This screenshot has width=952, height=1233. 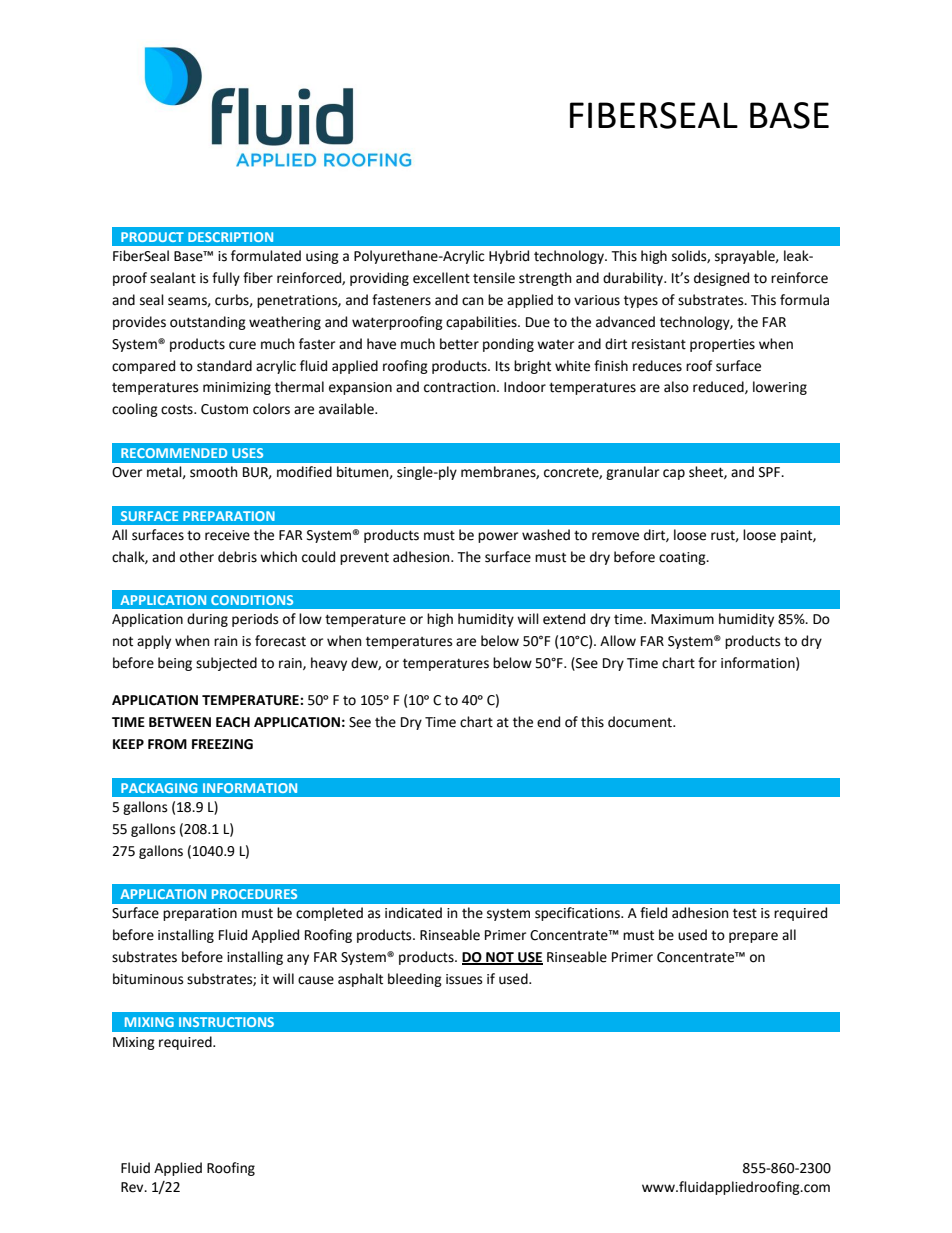 I want to click on designed, so click(x=721, y=279).
